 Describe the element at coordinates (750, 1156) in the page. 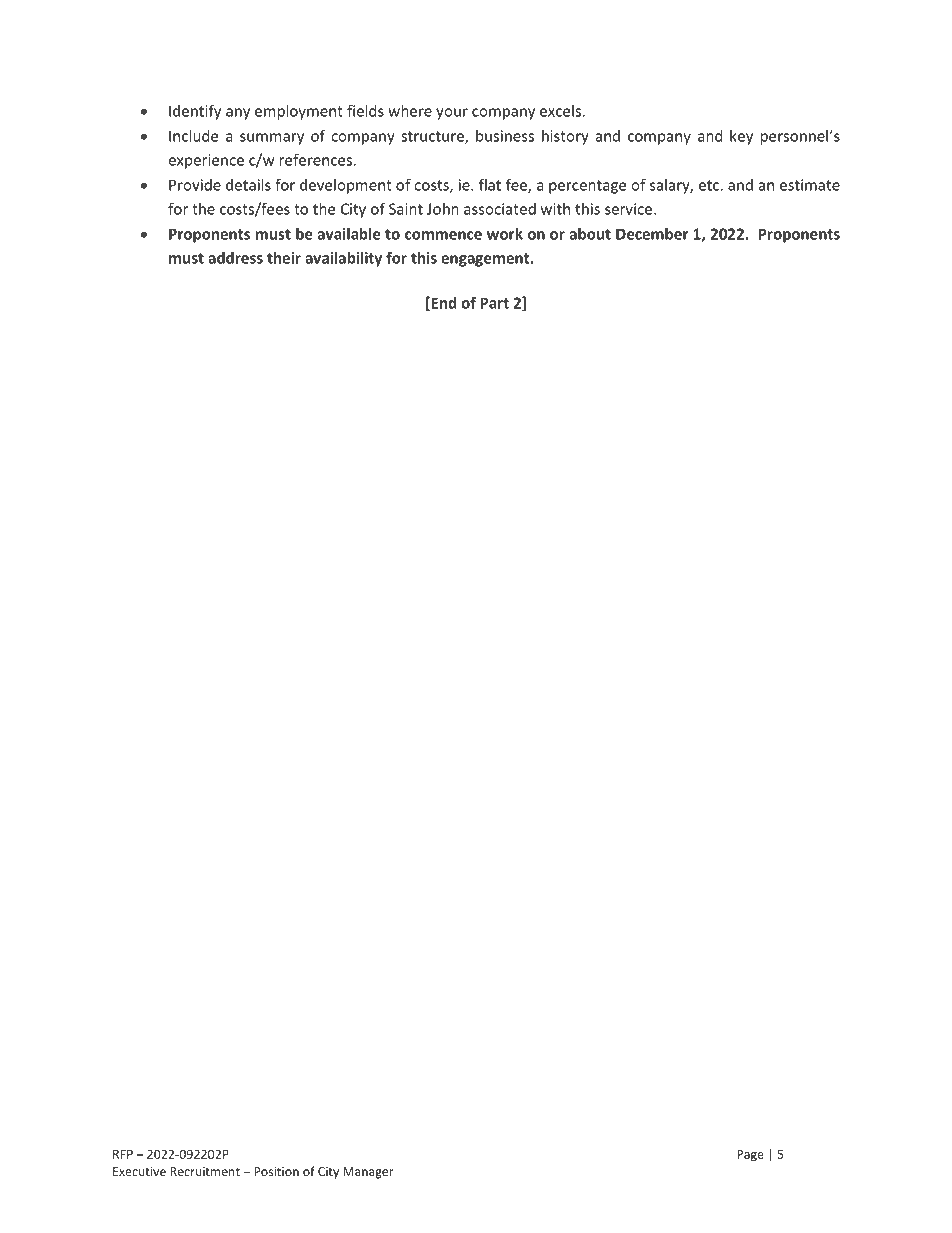

I see `Page` at that location.
